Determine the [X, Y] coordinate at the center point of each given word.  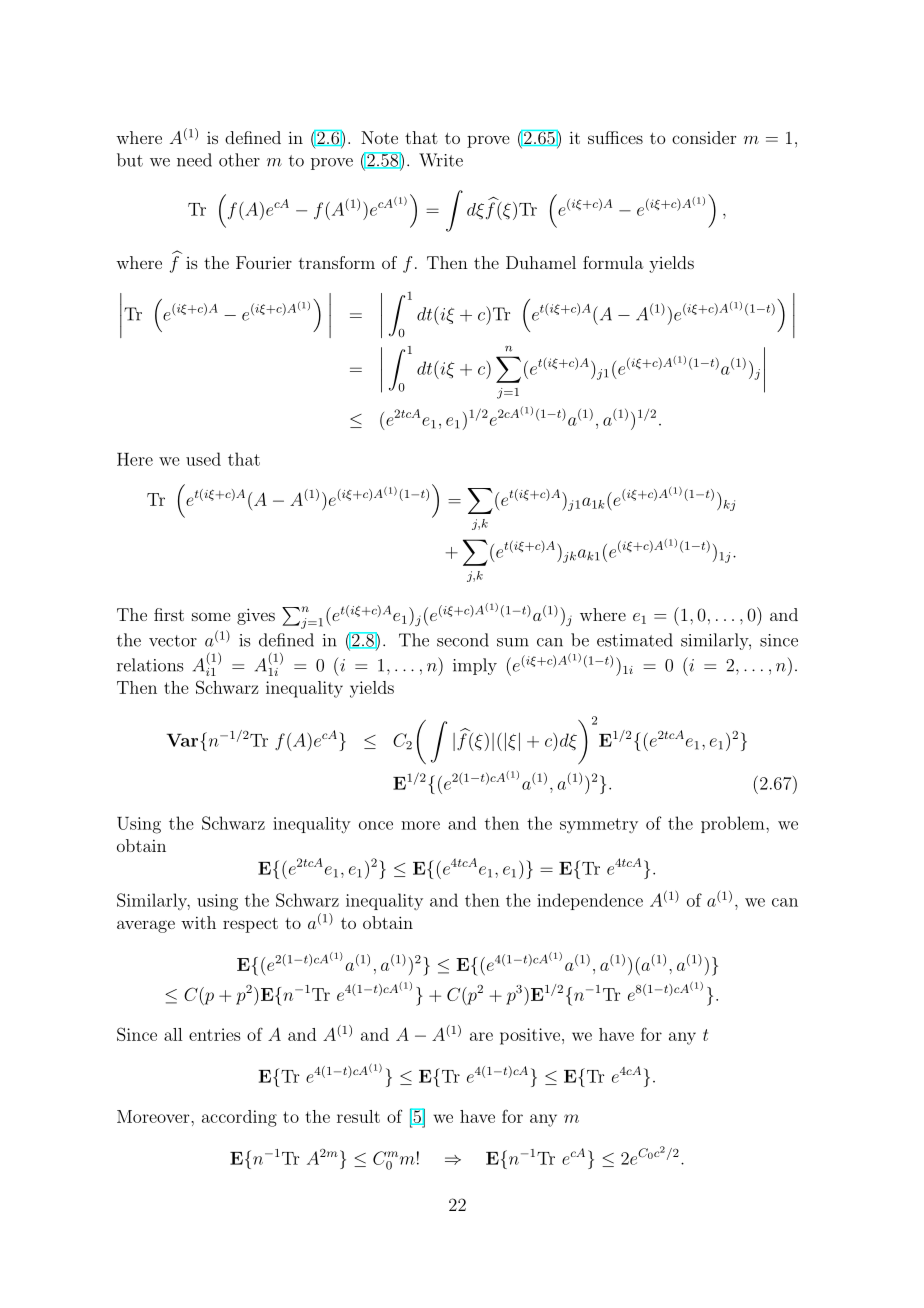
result [358, 1116]
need [194, 160]
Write [441, 160]
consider [704, 137]
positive [530, 1036]
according [239, 1118]
